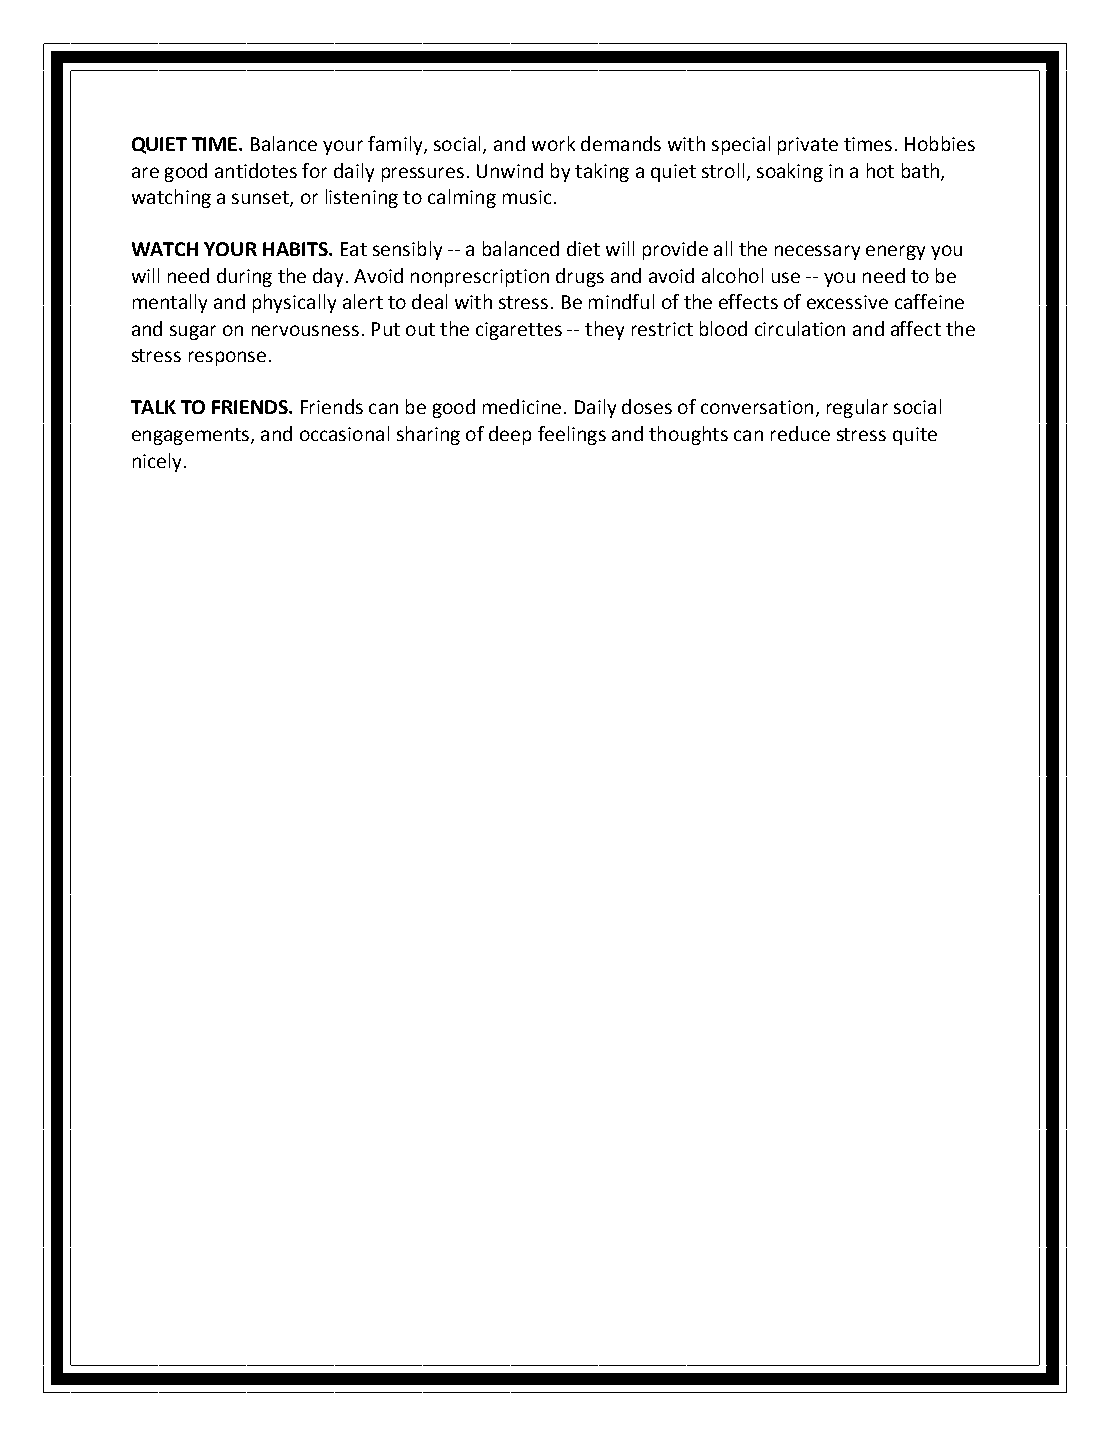 The height and width of the document is (1436, 1110). Describe the element at coordinates (572, 435) in the document. I see `feelings` at that location.
